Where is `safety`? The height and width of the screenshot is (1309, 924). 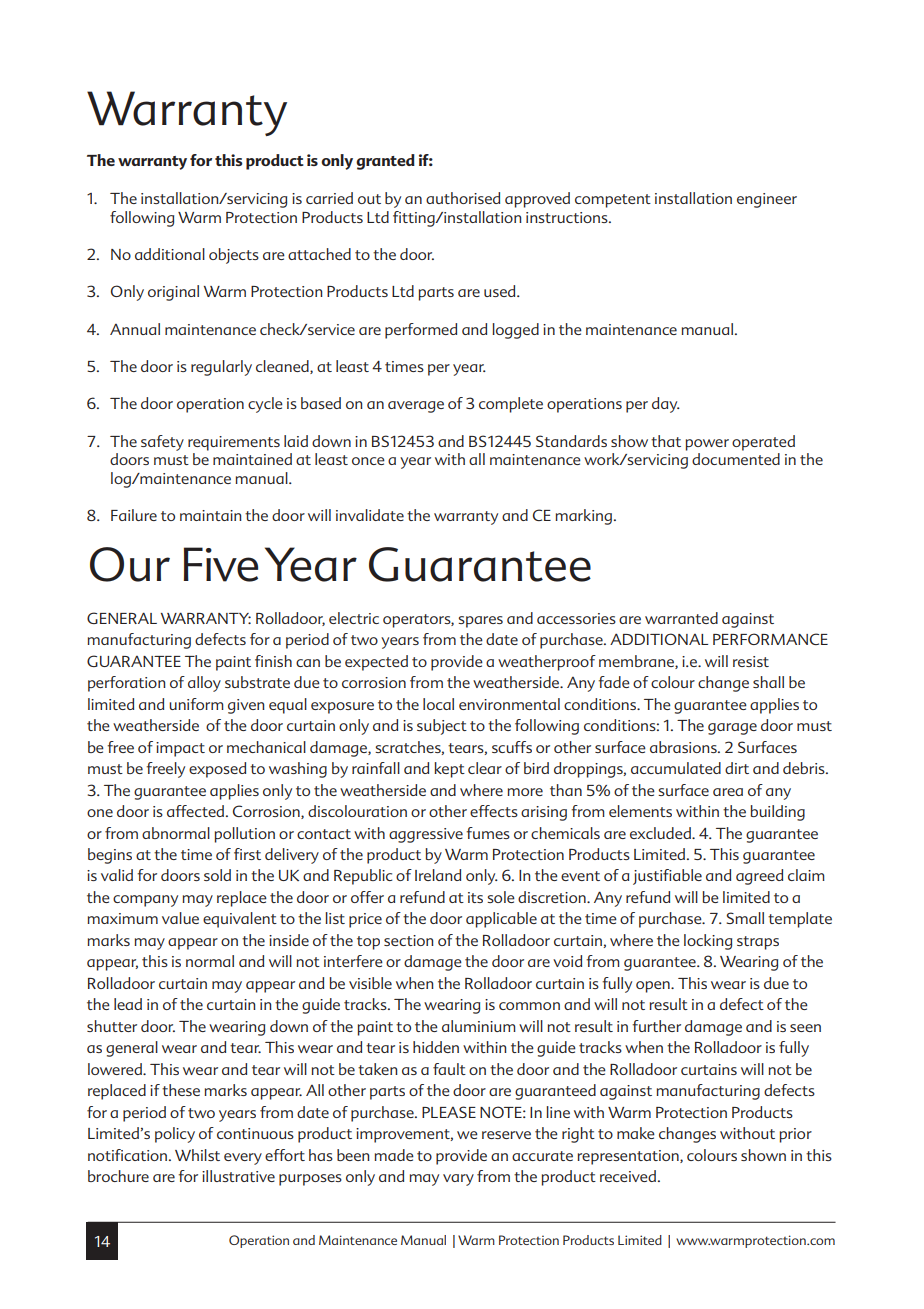 safety is located at coordinates (162, 443).
